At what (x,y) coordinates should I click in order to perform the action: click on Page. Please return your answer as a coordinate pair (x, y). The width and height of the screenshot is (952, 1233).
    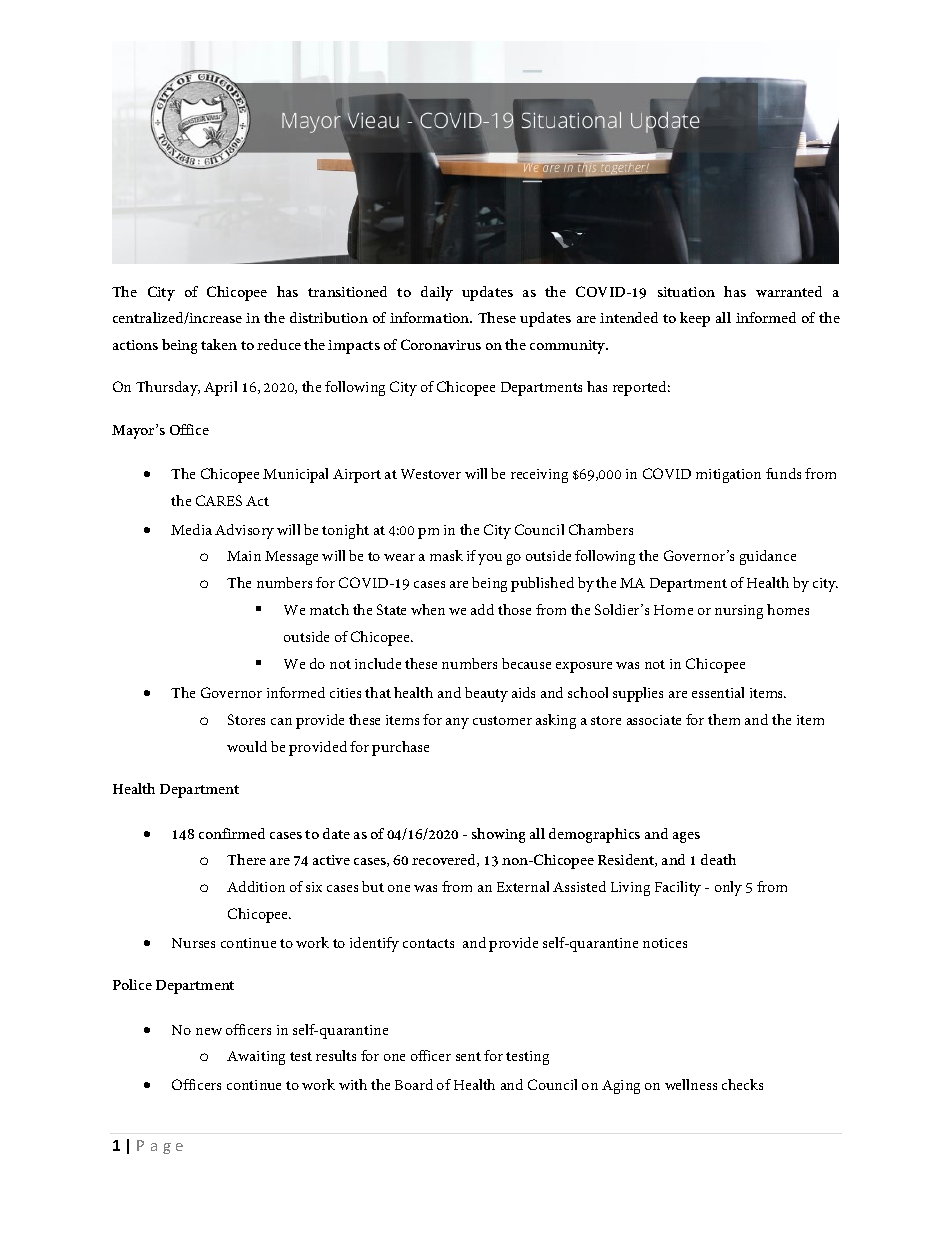
    Looking at the image, I should click on (160, 1147).
